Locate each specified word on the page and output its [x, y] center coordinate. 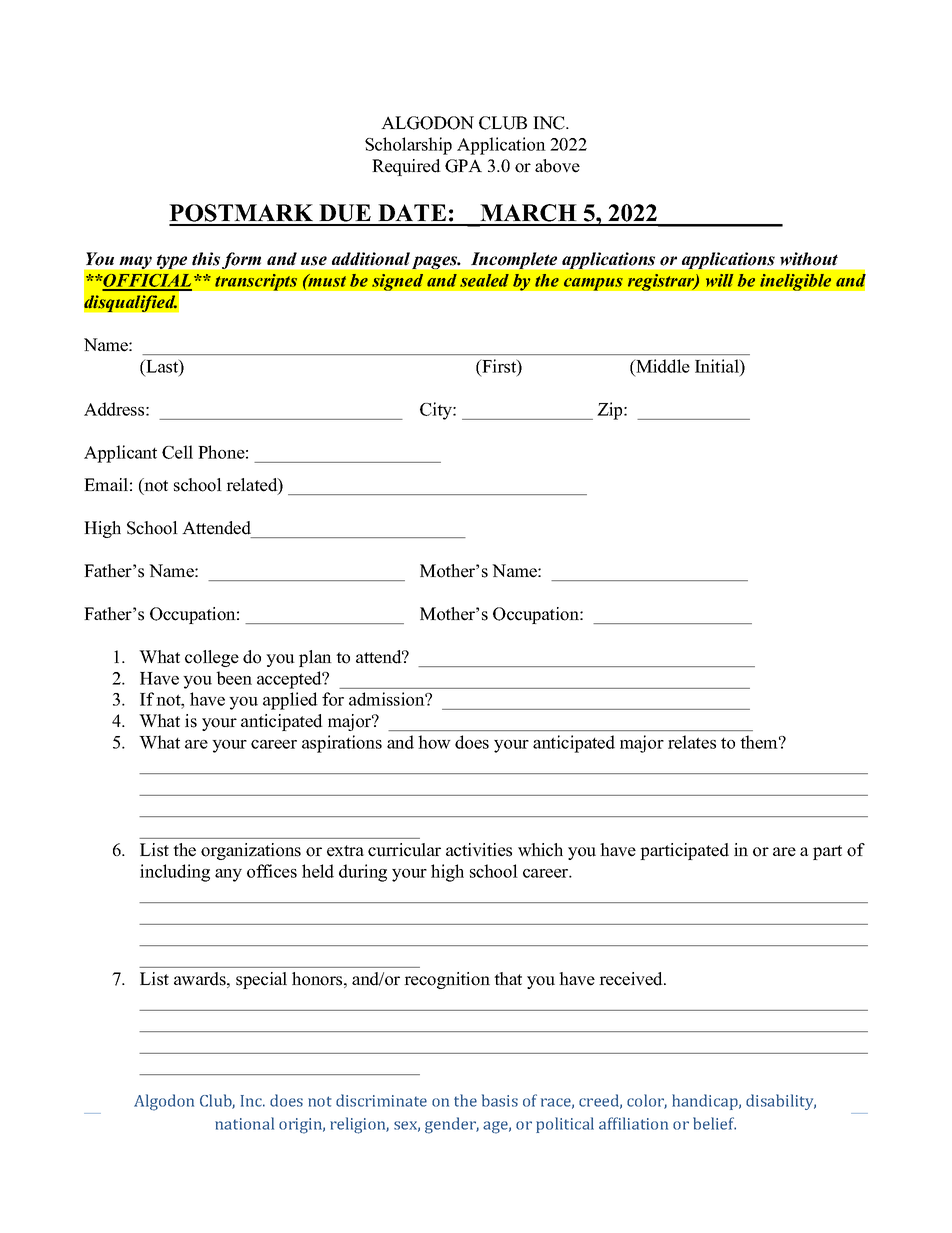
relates [692, 742]
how [434, 742]
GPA [463, 166]
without [809, 259]
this [206, 259]
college [212, 658]
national [244, 1123]
